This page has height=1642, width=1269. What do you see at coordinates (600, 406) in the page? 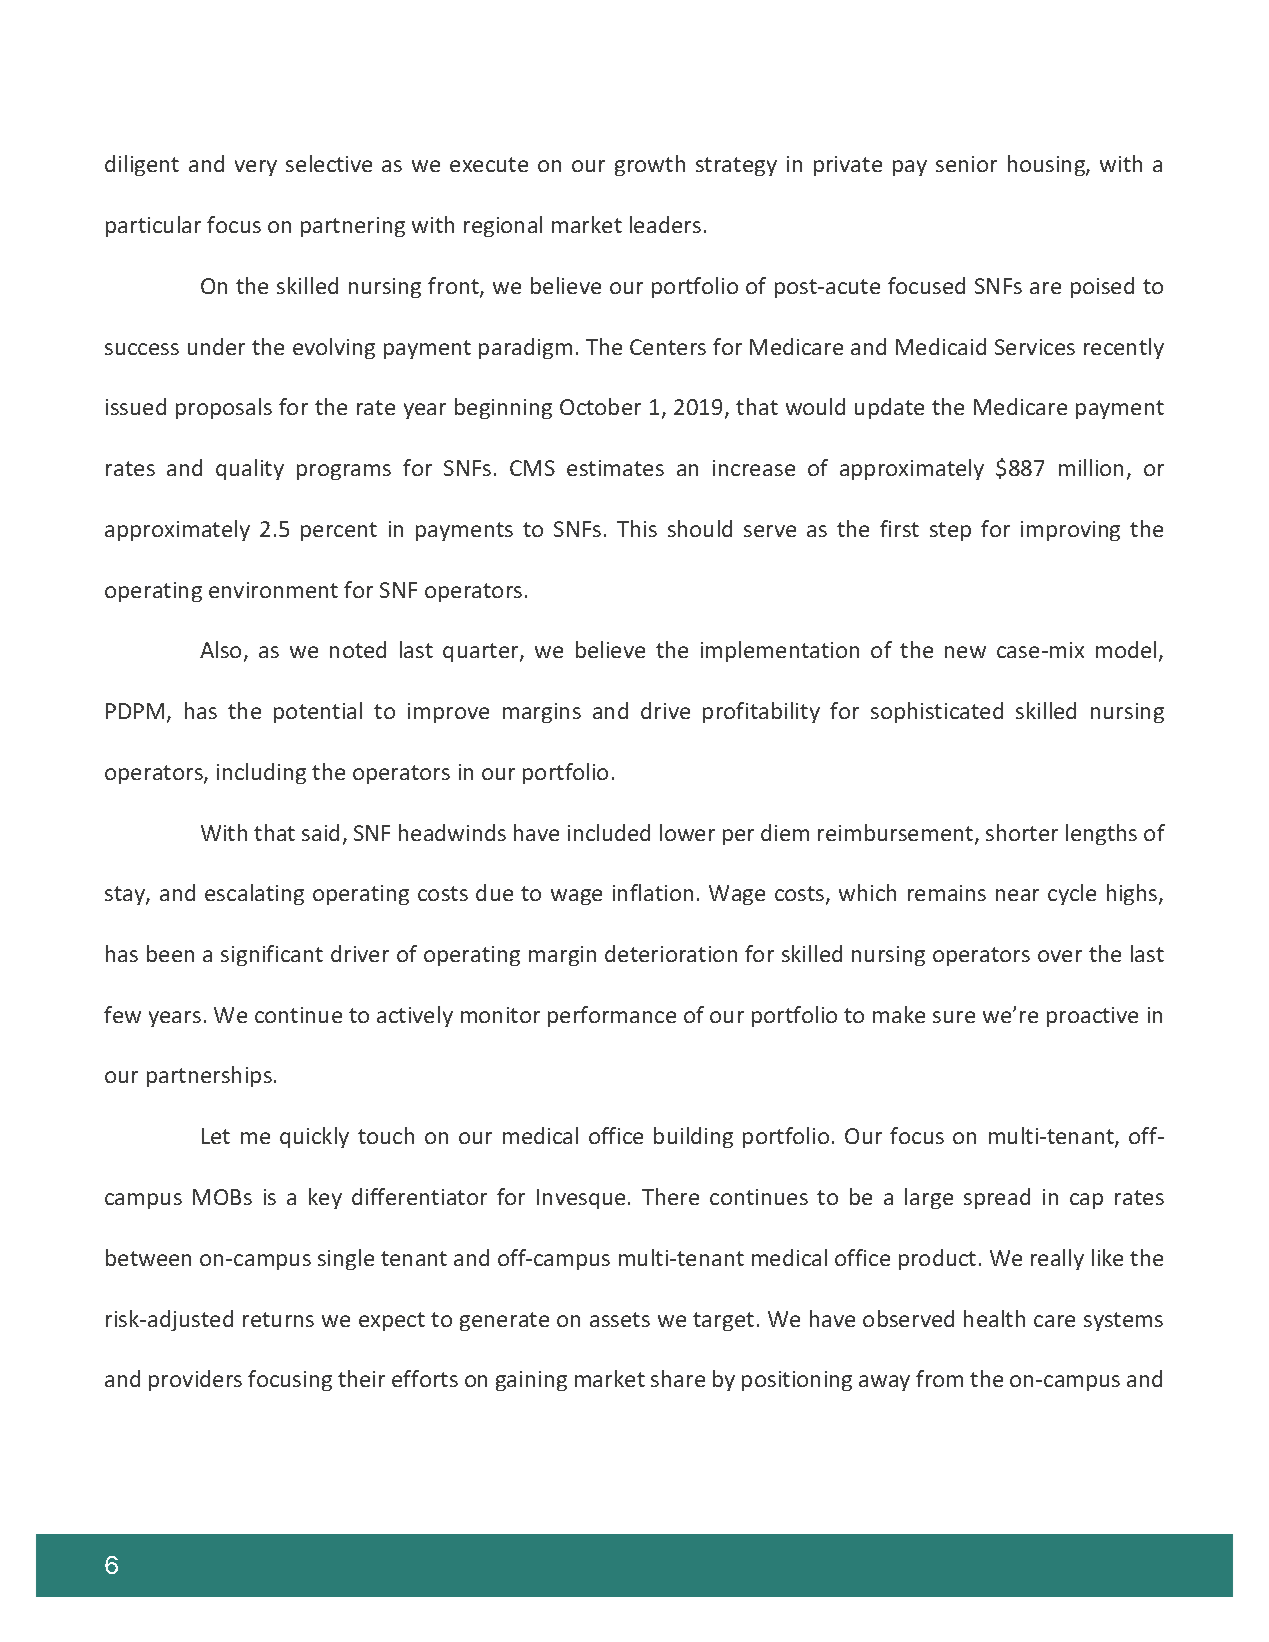
I see `October` at bounding box center [600, 406].
